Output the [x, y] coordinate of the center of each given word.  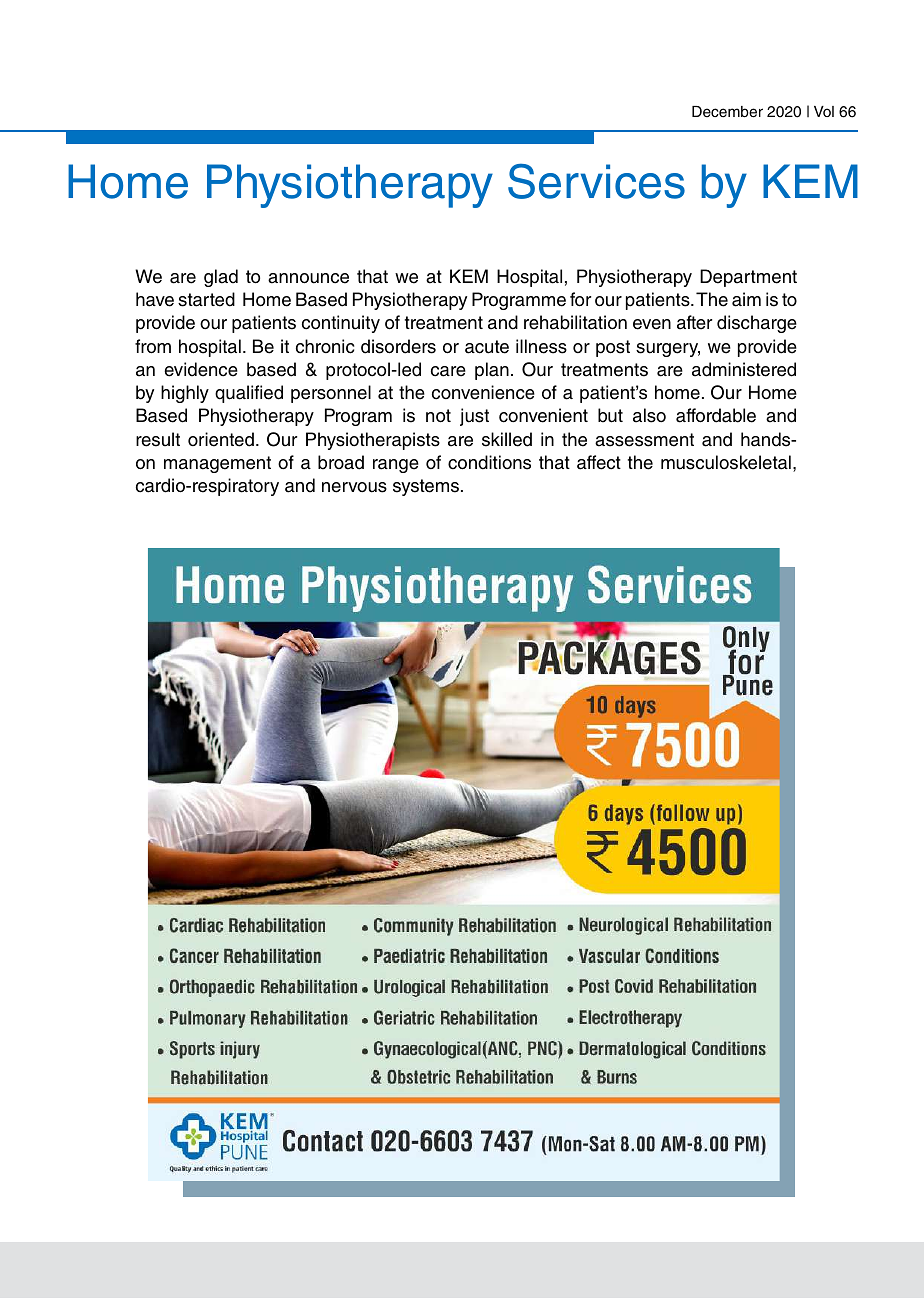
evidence [201, 369]
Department [748, 278]
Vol [824, 111]
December [727, 112]
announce [308, 278]
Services [596, 181]
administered [744, 369]
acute [487, 347]
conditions [489, 462]
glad [221, 278]
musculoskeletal [726, 462]
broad [341, 462]
